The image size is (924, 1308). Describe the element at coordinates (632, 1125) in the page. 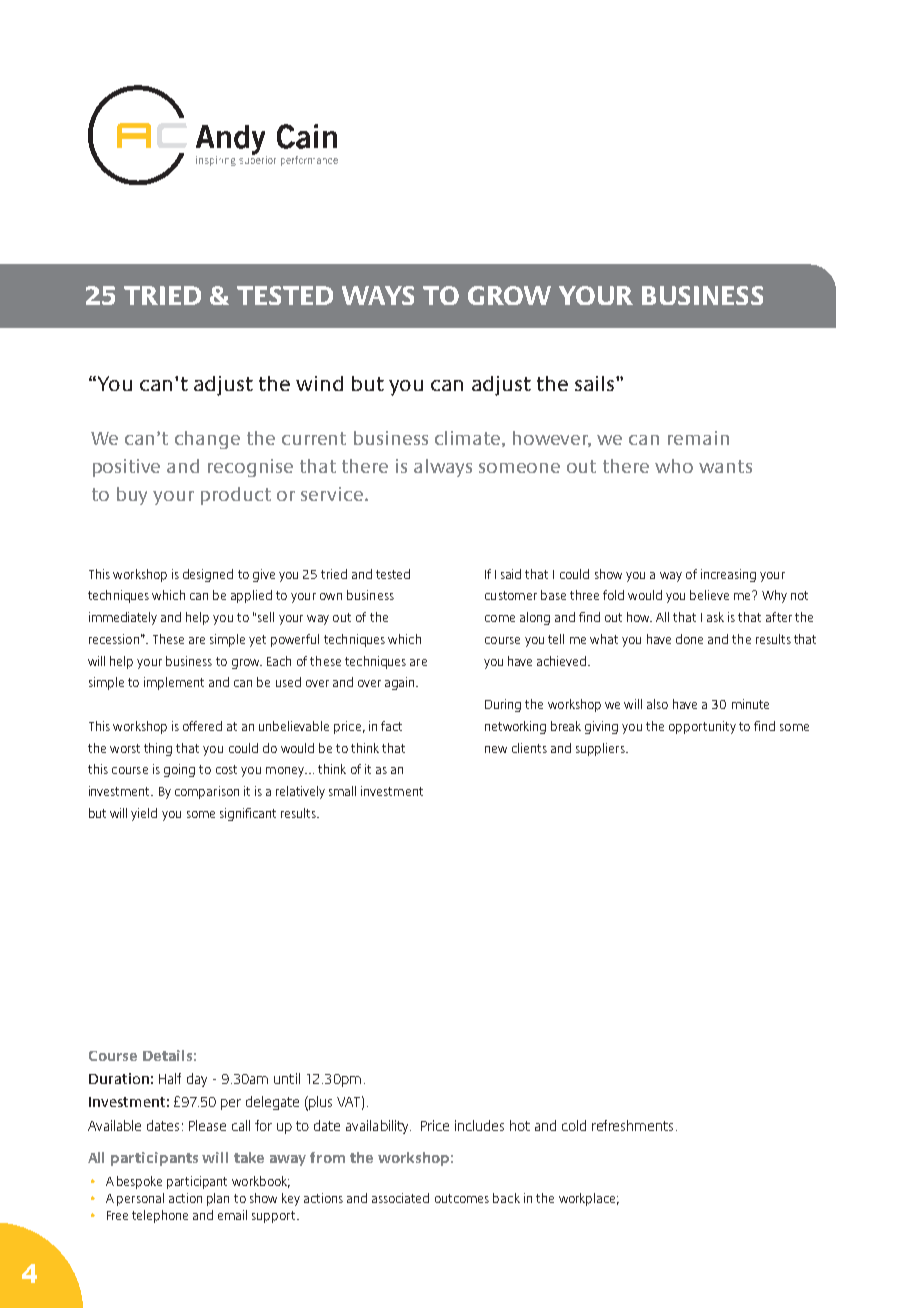

I see `refreshments` at that location.
